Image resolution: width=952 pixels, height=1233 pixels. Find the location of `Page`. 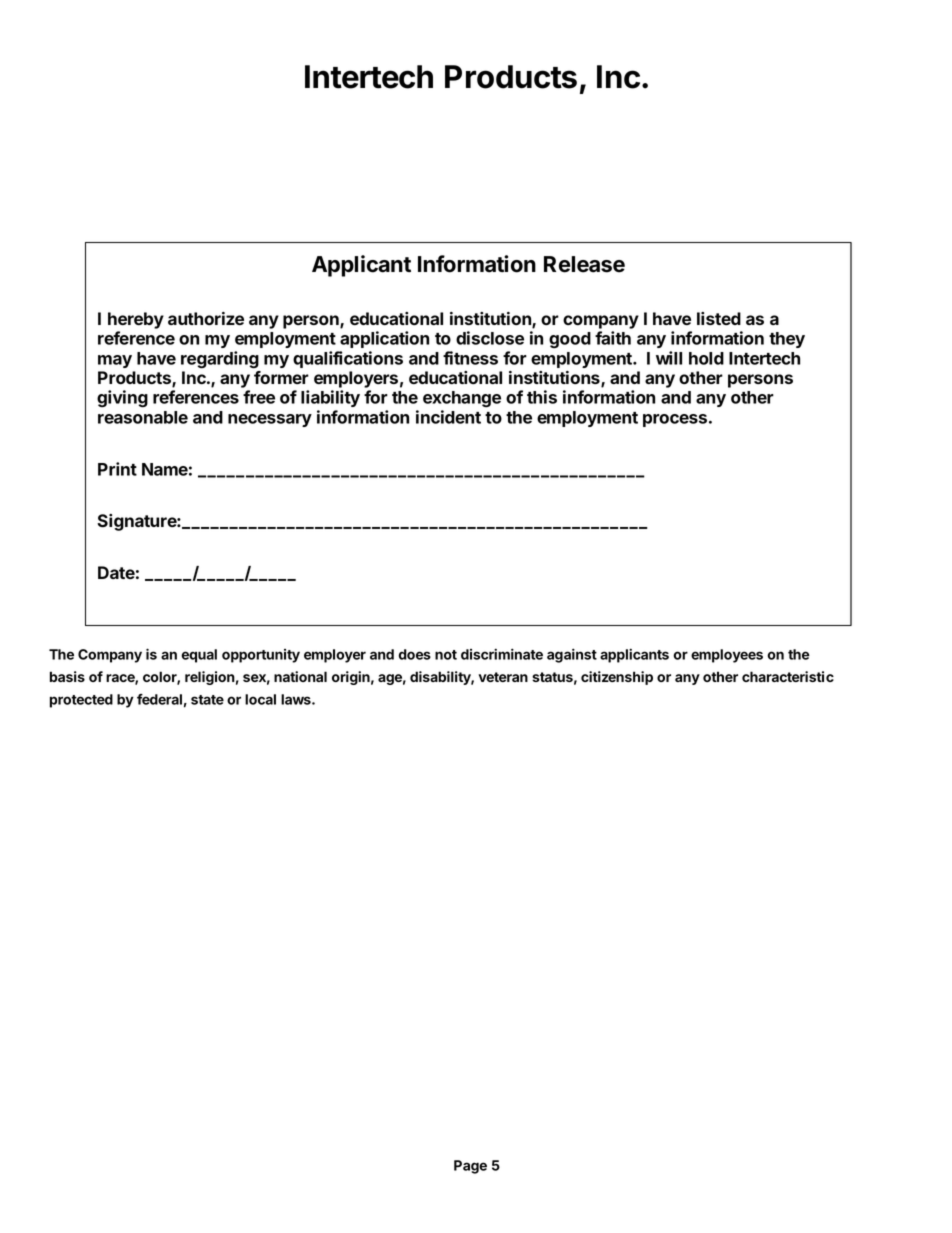

Page is located at coordinates (470, 1167).
